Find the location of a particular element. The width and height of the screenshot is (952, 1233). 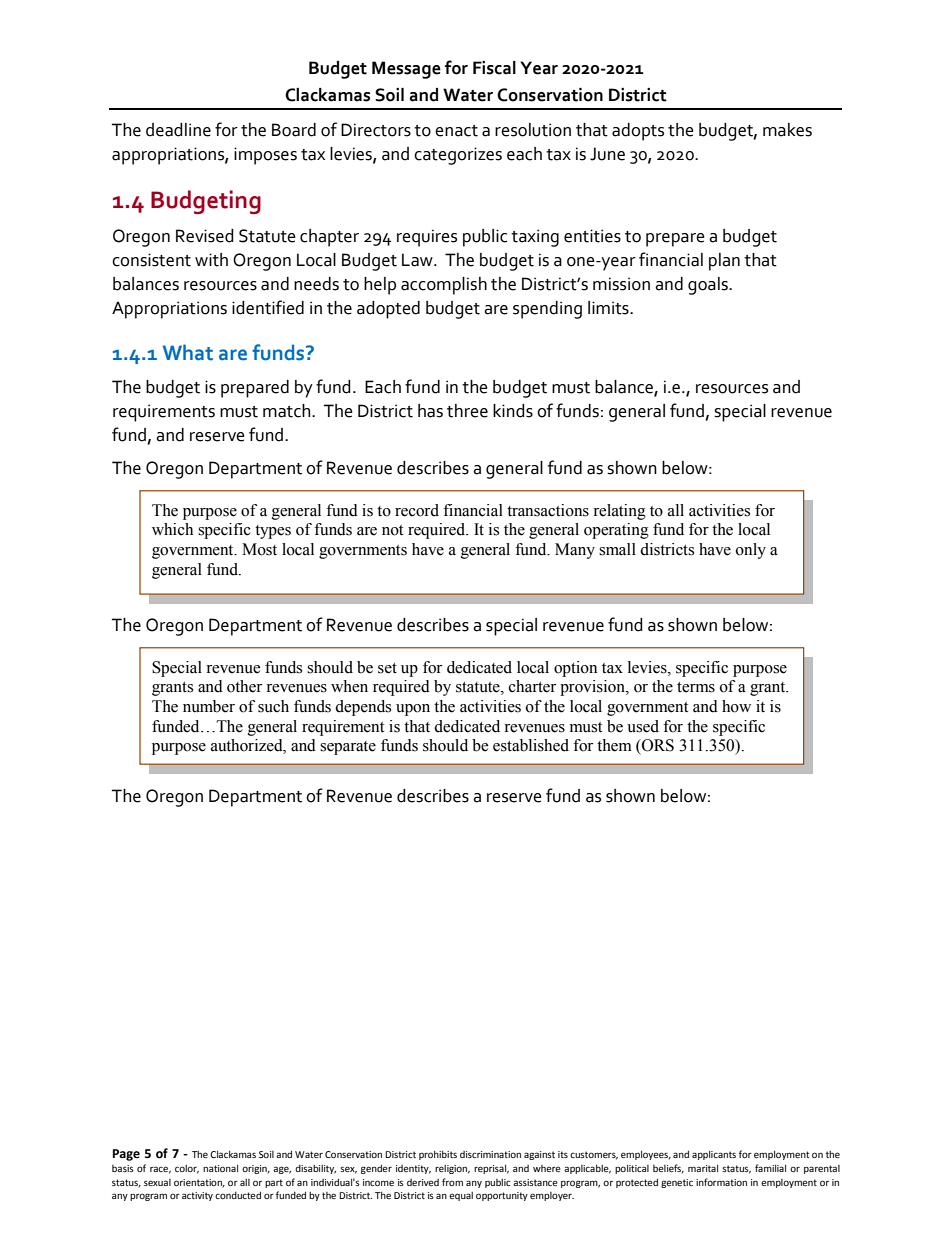

three is located at coordinates (467, 411).
